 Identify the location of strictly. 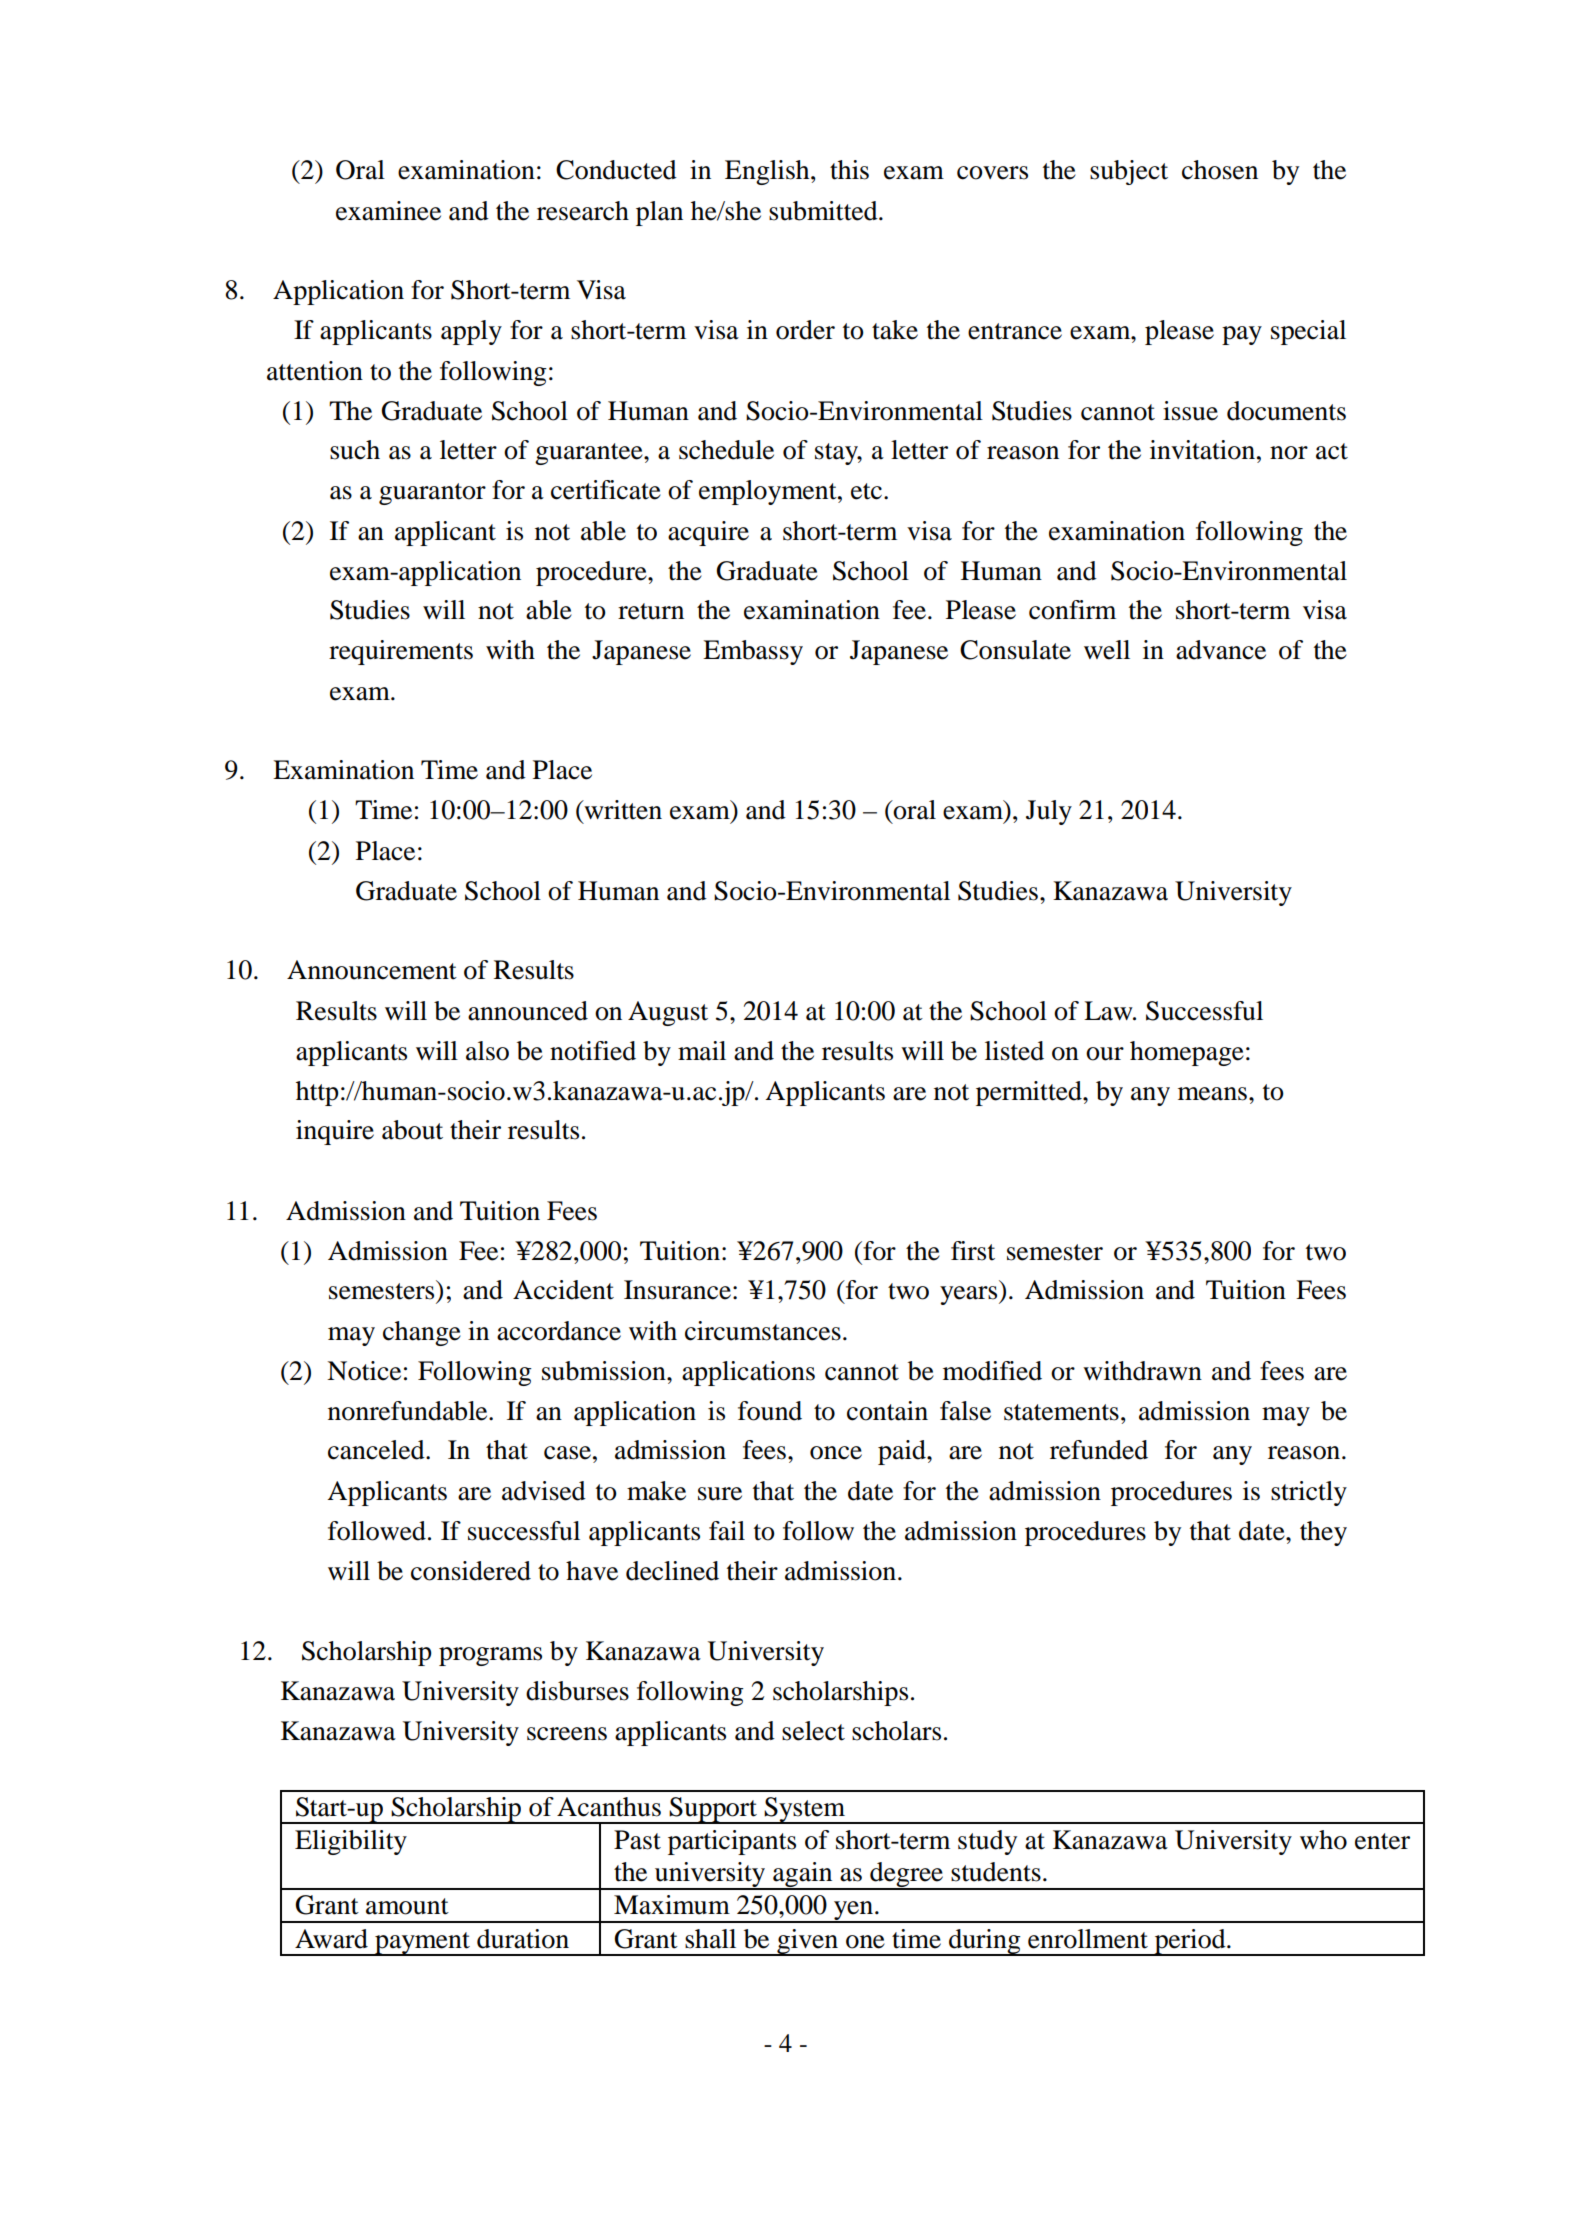
(1309, 1493).
